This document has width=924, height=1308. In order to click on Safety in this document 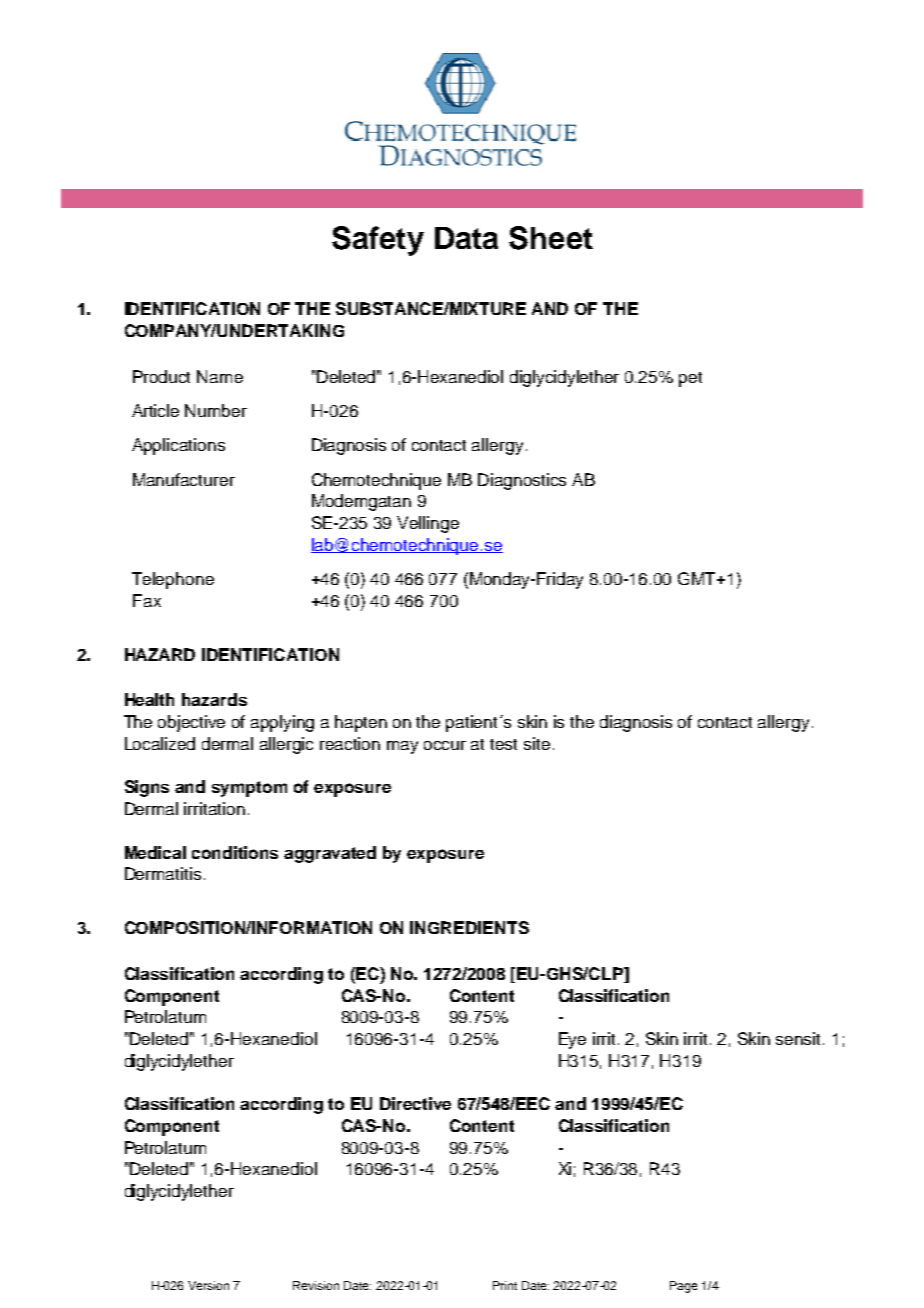, I will do `click(378, 241)`.
